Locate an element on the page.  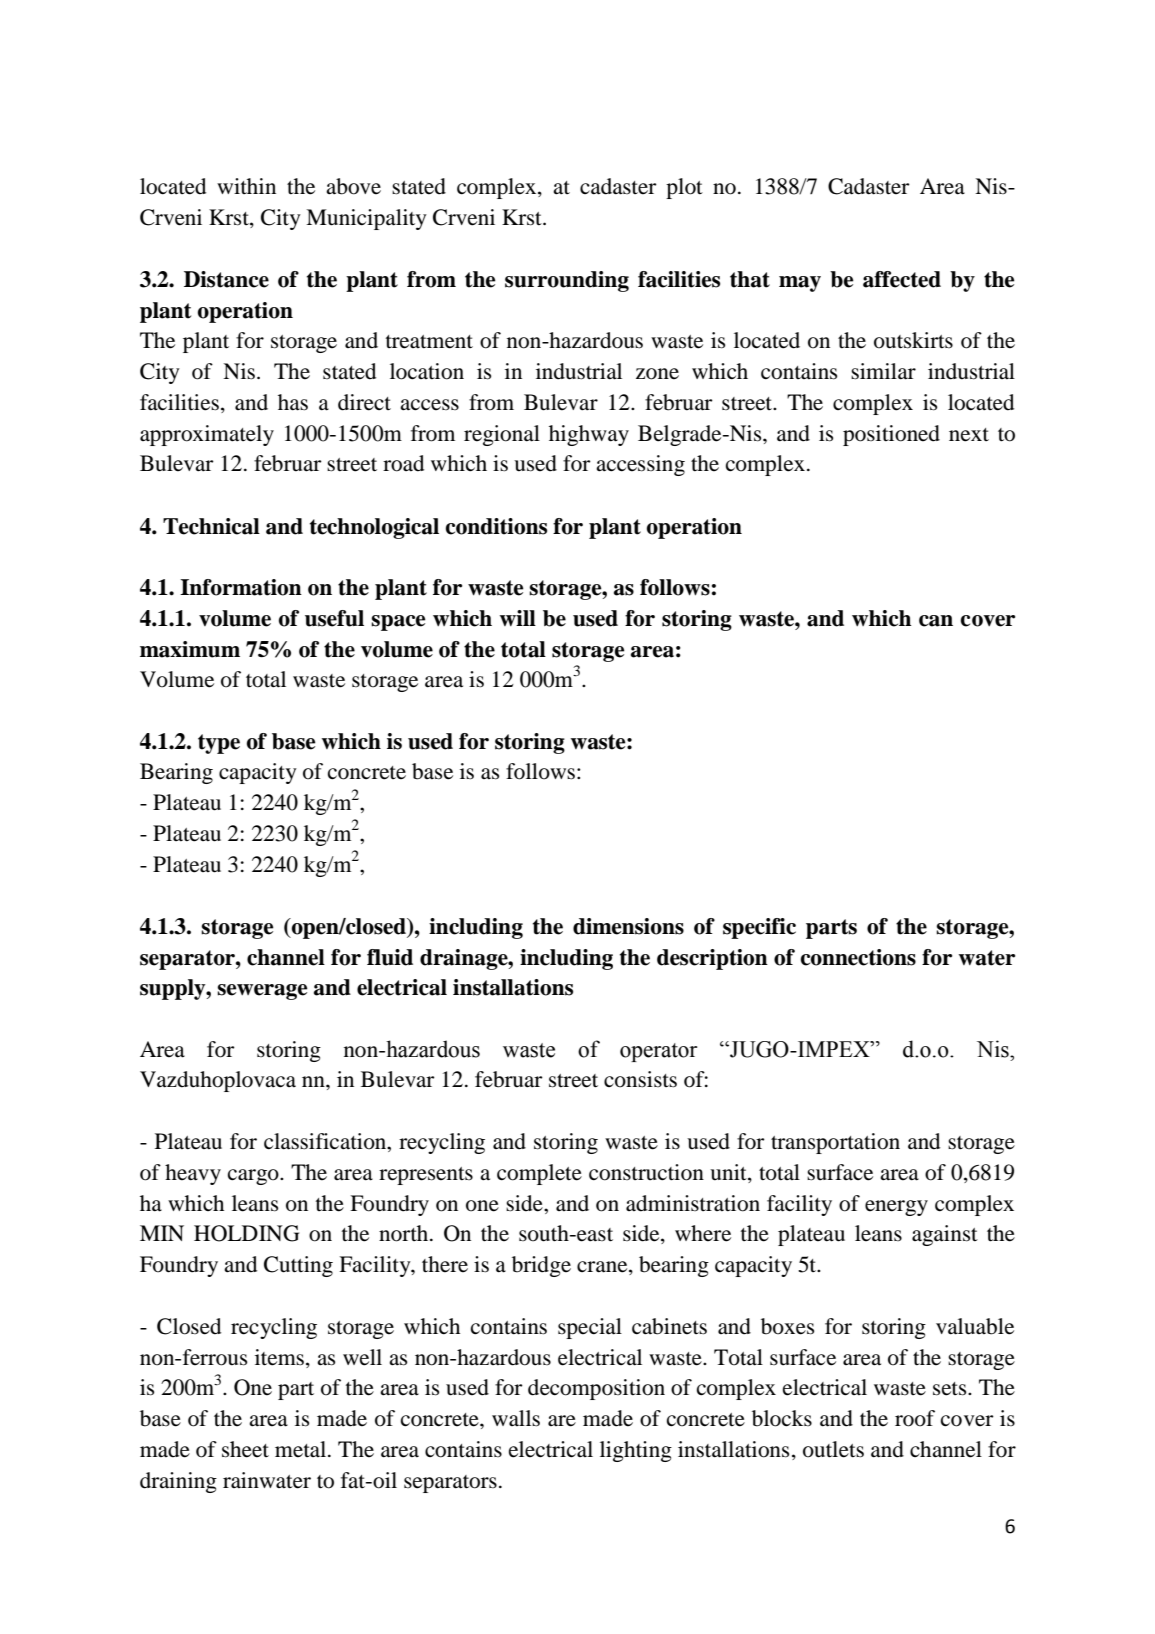
connections is located at coordinates (858, 957).
